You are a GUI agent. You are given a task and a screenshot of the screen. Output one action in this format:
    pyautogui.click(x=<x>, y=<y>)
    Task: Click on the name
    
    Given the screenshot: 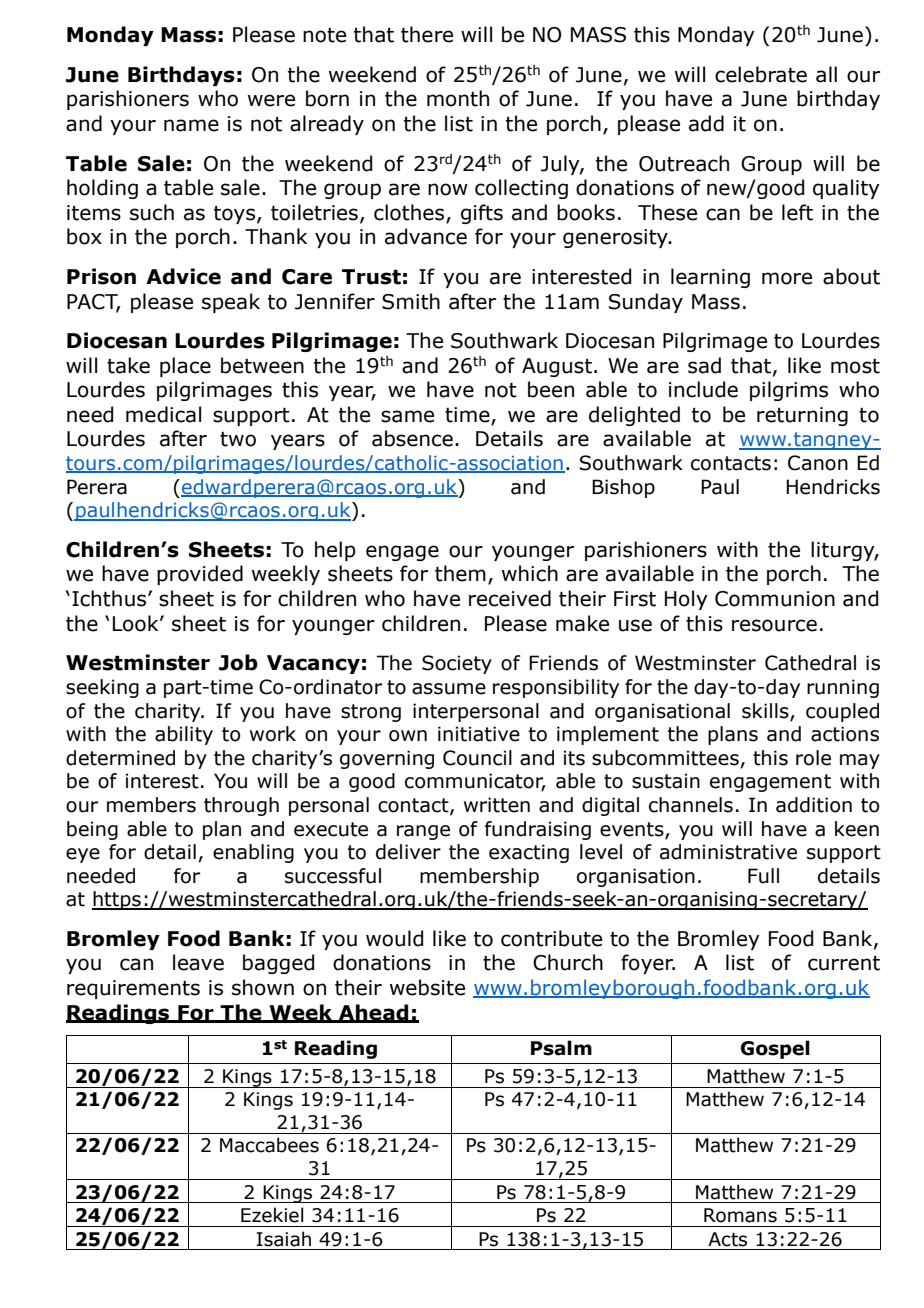 What is the action you would take?
    pyautogui.click(x=191, y=125)
